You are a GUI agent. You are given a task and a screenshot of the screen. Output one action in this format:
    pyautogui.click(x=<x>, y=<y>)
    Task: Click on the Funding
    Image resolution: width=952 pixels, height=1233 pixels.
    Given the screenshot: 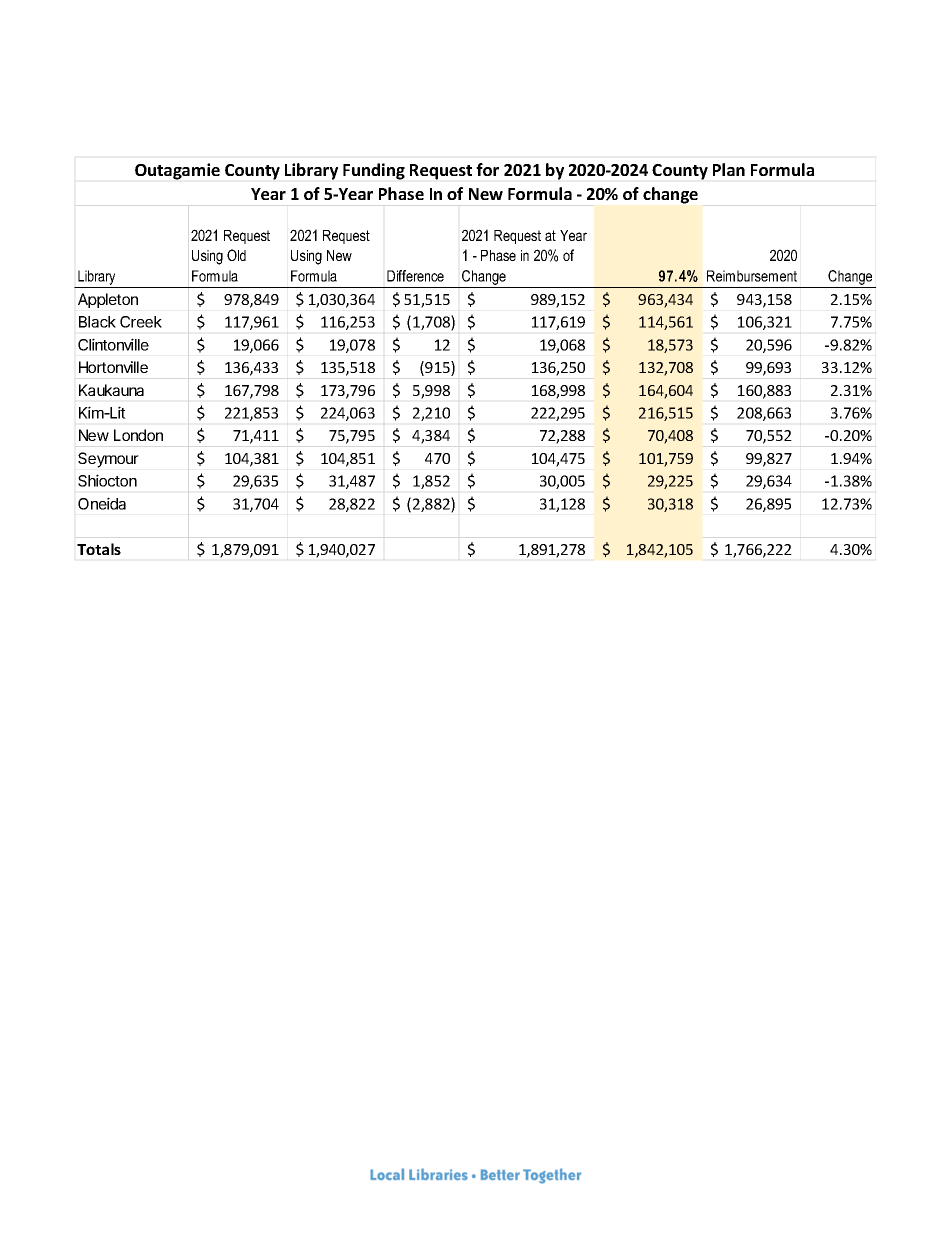 What is the action you would take?
    pyautogui.click(x=374, y=171)
